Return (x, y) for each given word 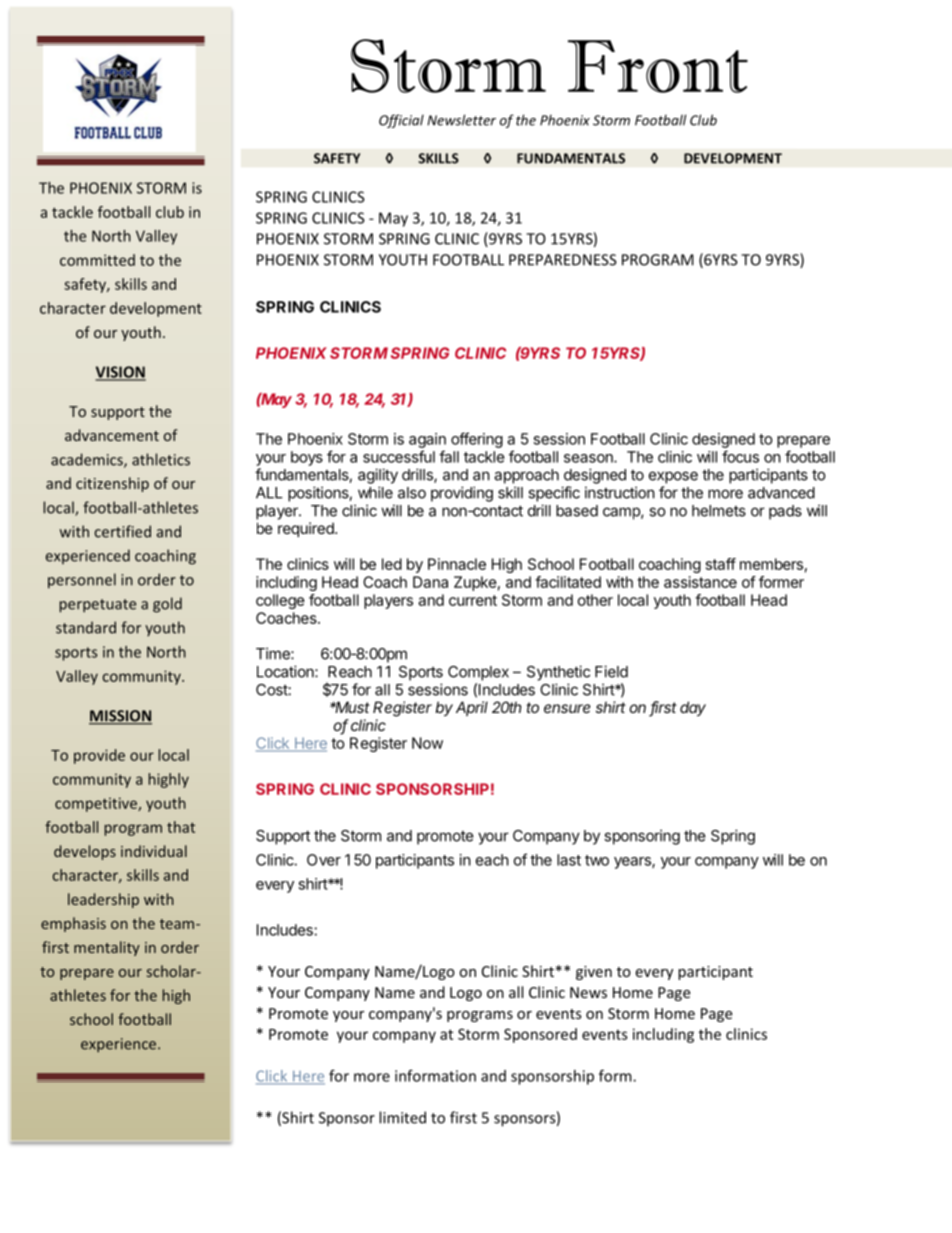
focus (740, 456)
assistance (700, 582)
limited (402, 1117)
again (427, 440)
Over (324, 860)
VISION (120, 373)
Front (658, 66)
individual (154, 851)
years (633, 863)
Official (401, 121)
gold (167, 605)
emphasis (73, 924)
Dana (430, 582)
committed (97, 260)
